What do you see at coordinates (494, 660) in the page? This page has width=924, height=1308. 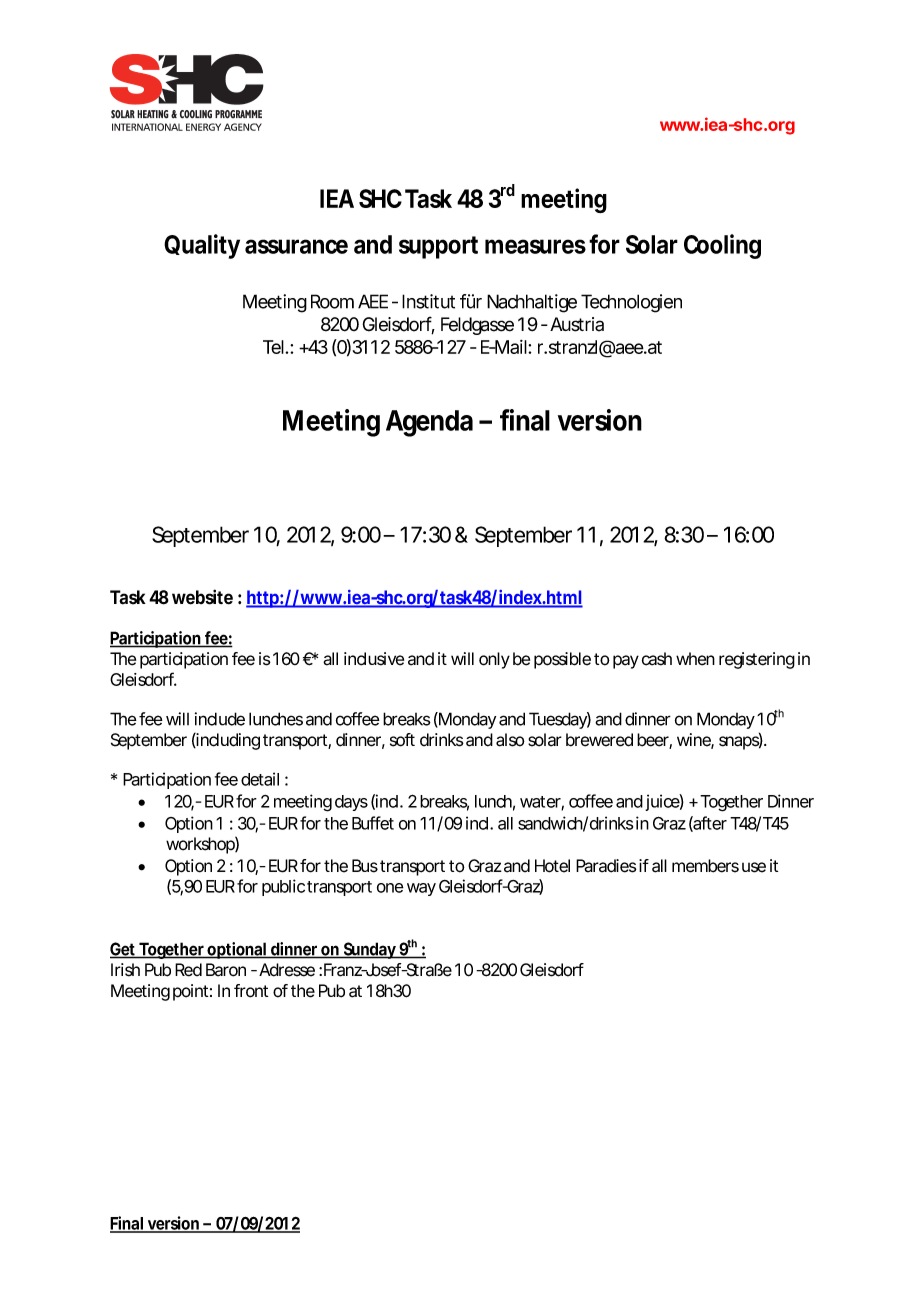 I see `only` at bounding box center [494, 660].
